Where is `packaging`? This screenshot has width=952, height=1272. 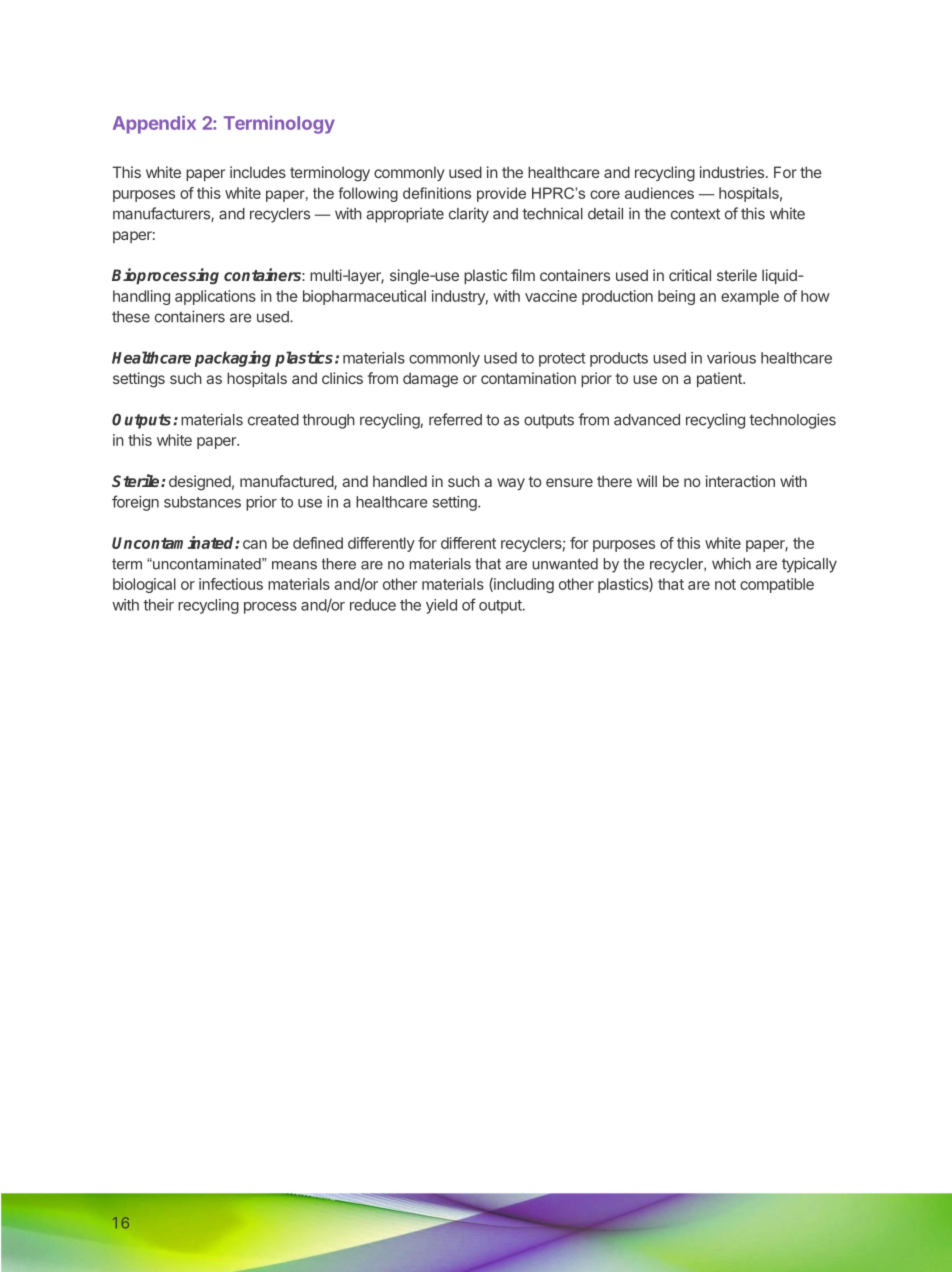
packaging is located at coordinates (233, 359).
